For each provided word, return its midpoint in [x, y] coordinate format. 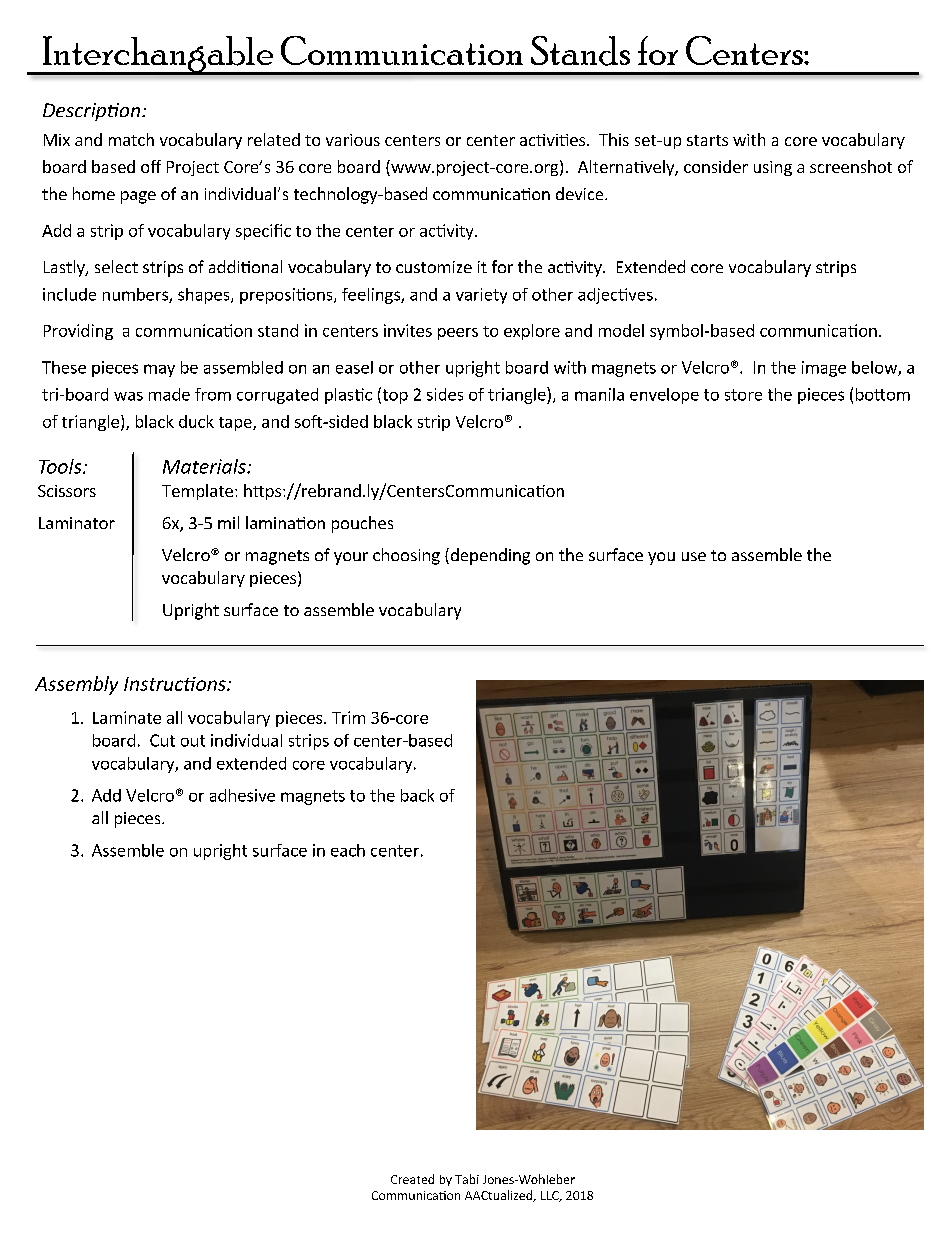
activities [554, 140]
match [131, 139]
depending [489, 556]
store [743, 395]
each [348, 850]
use [694, 556]
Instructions [176, 684]
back [417, 795]
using [773, 168]
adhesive [242, 795]
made [169, 394]
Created [412, 1179]
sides [445, 394]
